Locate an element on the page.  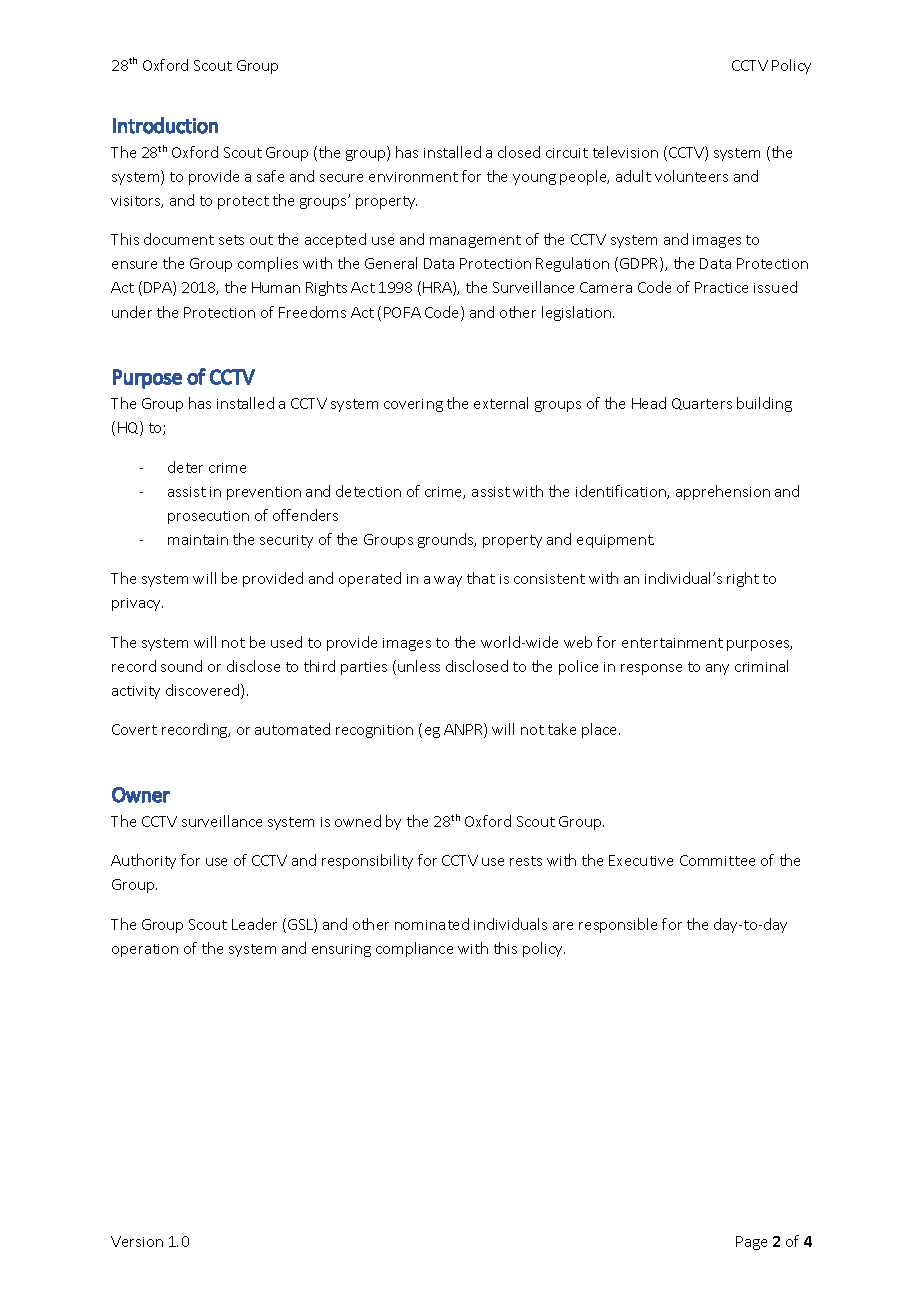
Introduction is located at coordinates (165, 125).
